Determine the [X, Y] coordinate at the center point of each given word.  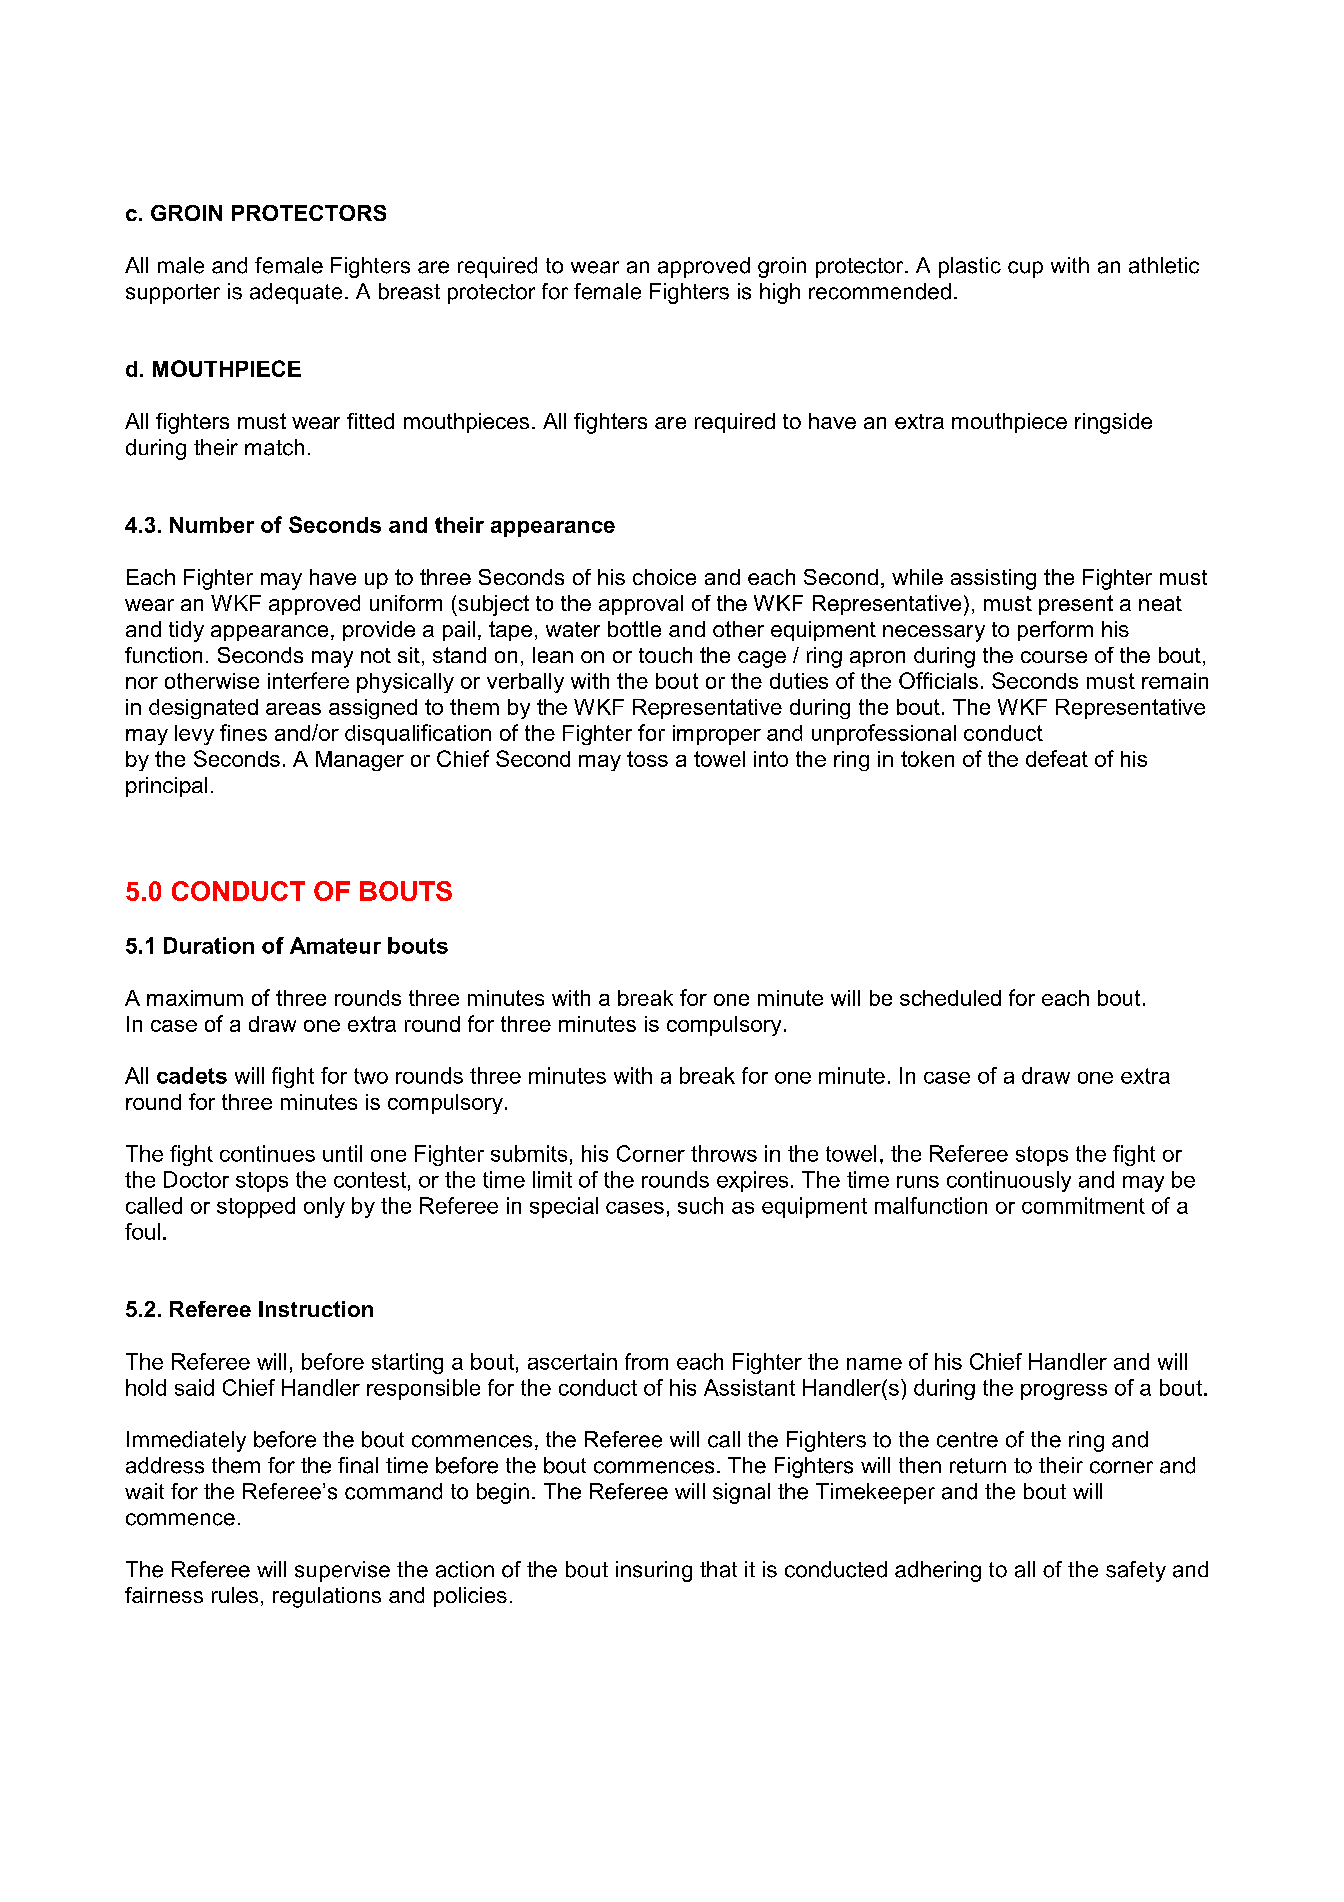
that [718, 1569]
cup [1025, 269]
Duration [209, 945]
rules [235, 1595]
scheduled [950, 998]
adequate [296, 293]
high [780, 293]
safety [1136, 1571]
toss [647, 759]
